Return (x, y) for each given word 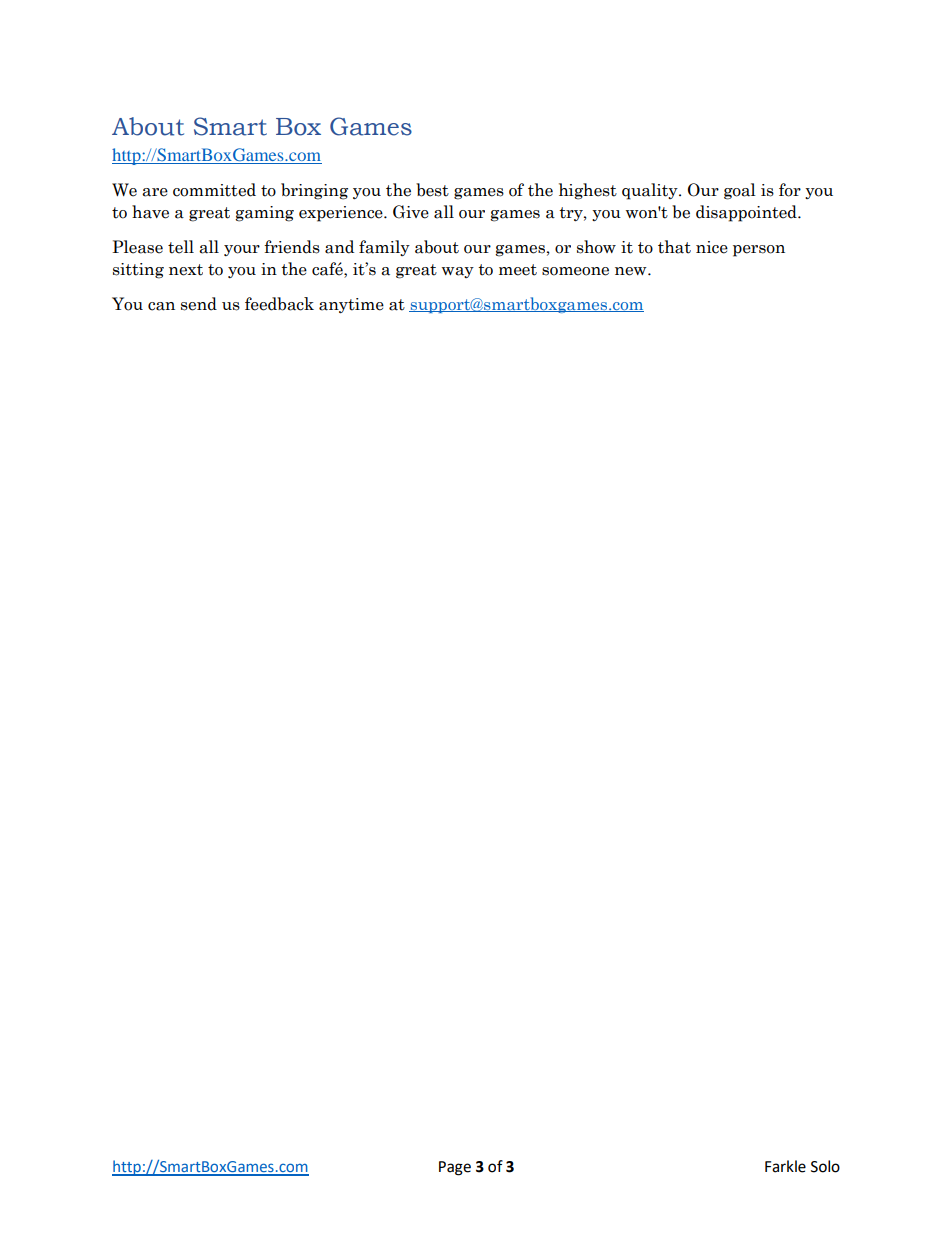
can (161, 306)
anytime (351, 305)
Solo (825, 1166)
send (199, 304)
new (632, 271)
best (432, 190)
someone (575, 271)
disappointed (747, 213)
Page (455, 1168)
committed (214, 190)
